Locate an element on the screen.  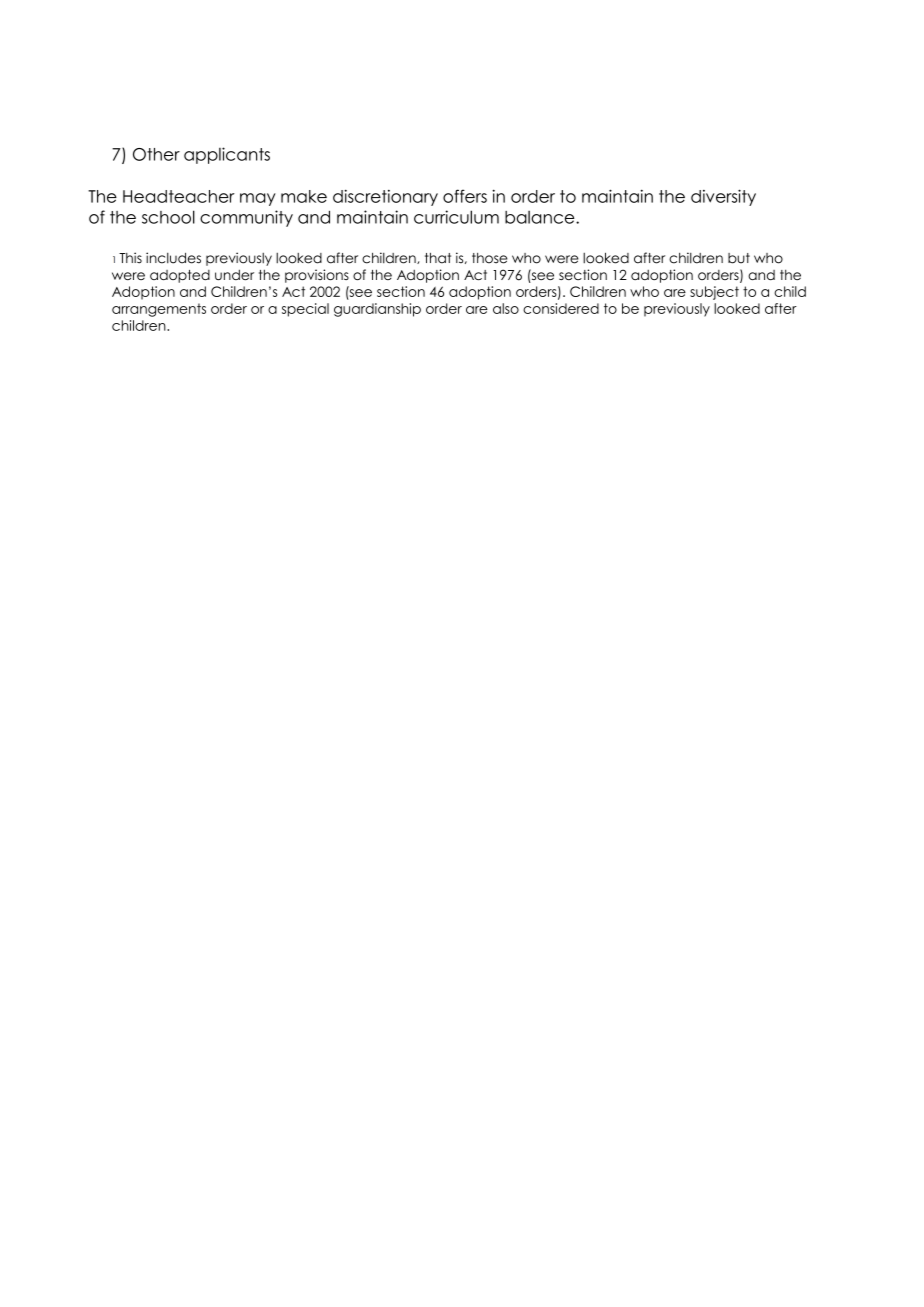
applicants is located at coordinates (227, 155).
